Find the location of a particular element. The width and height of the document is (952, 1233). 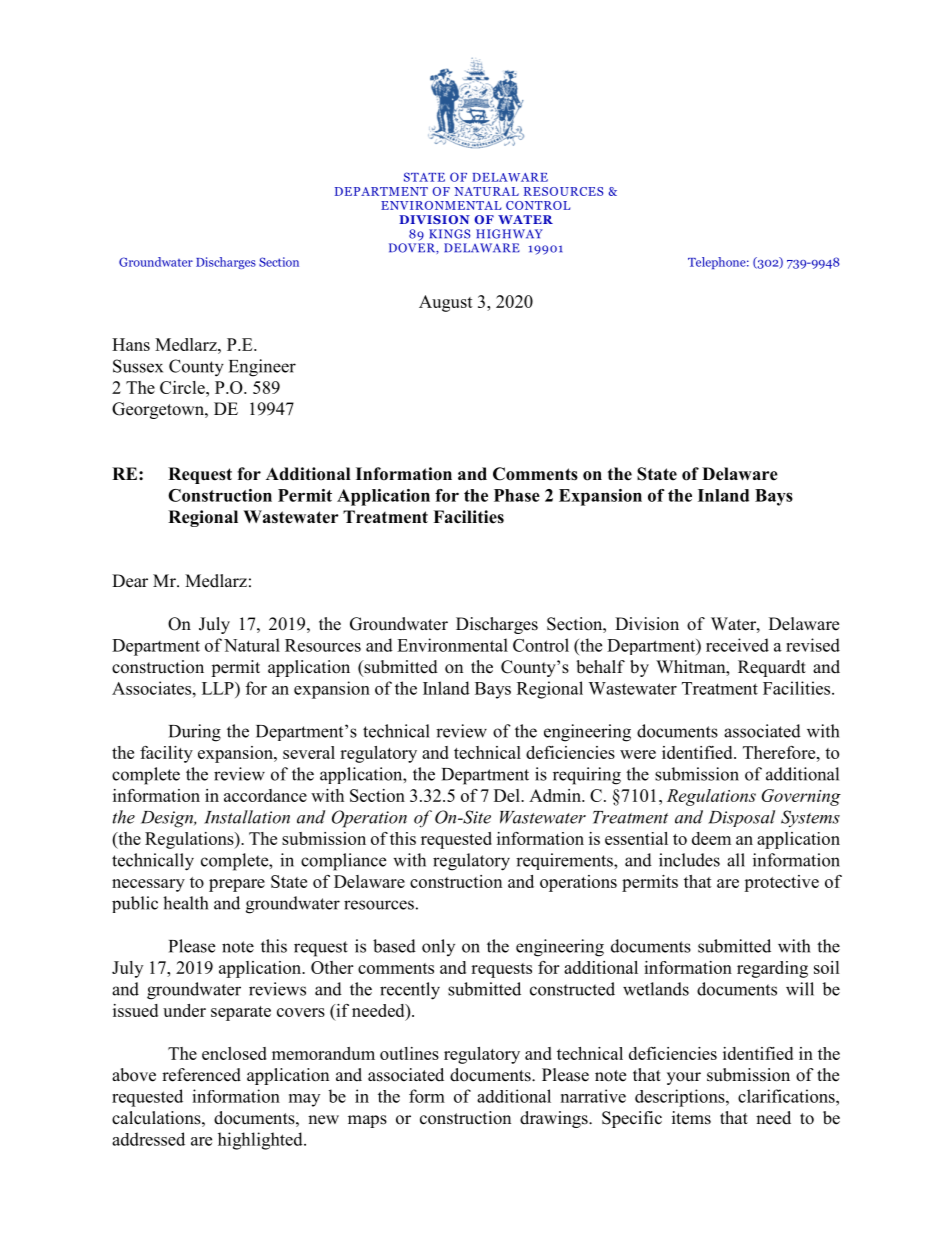

HIGHWAY is located at coordinates (509, 234).
